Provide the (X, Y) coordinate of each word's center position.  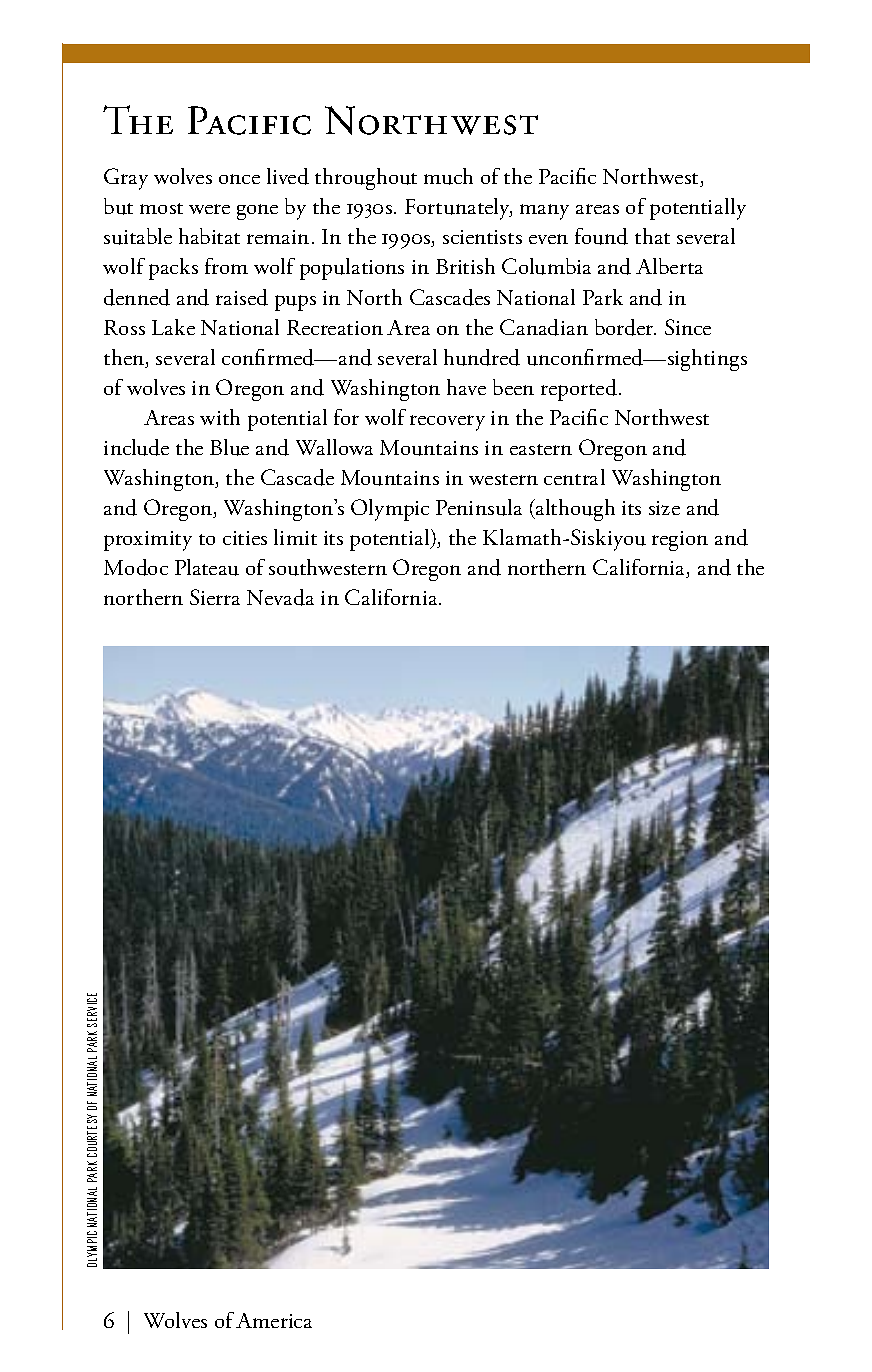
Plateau (207, 567)
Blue (229, 447)
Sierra (215, 597)
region (680, 541)
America (274, 1320)
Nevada (280, 597)
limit (295, 537)
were (209, 209)
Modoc (136, 567)
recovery (447, 423)
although (574, 510)
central (574, 477)
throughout (366, 179)
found (601, 236)
